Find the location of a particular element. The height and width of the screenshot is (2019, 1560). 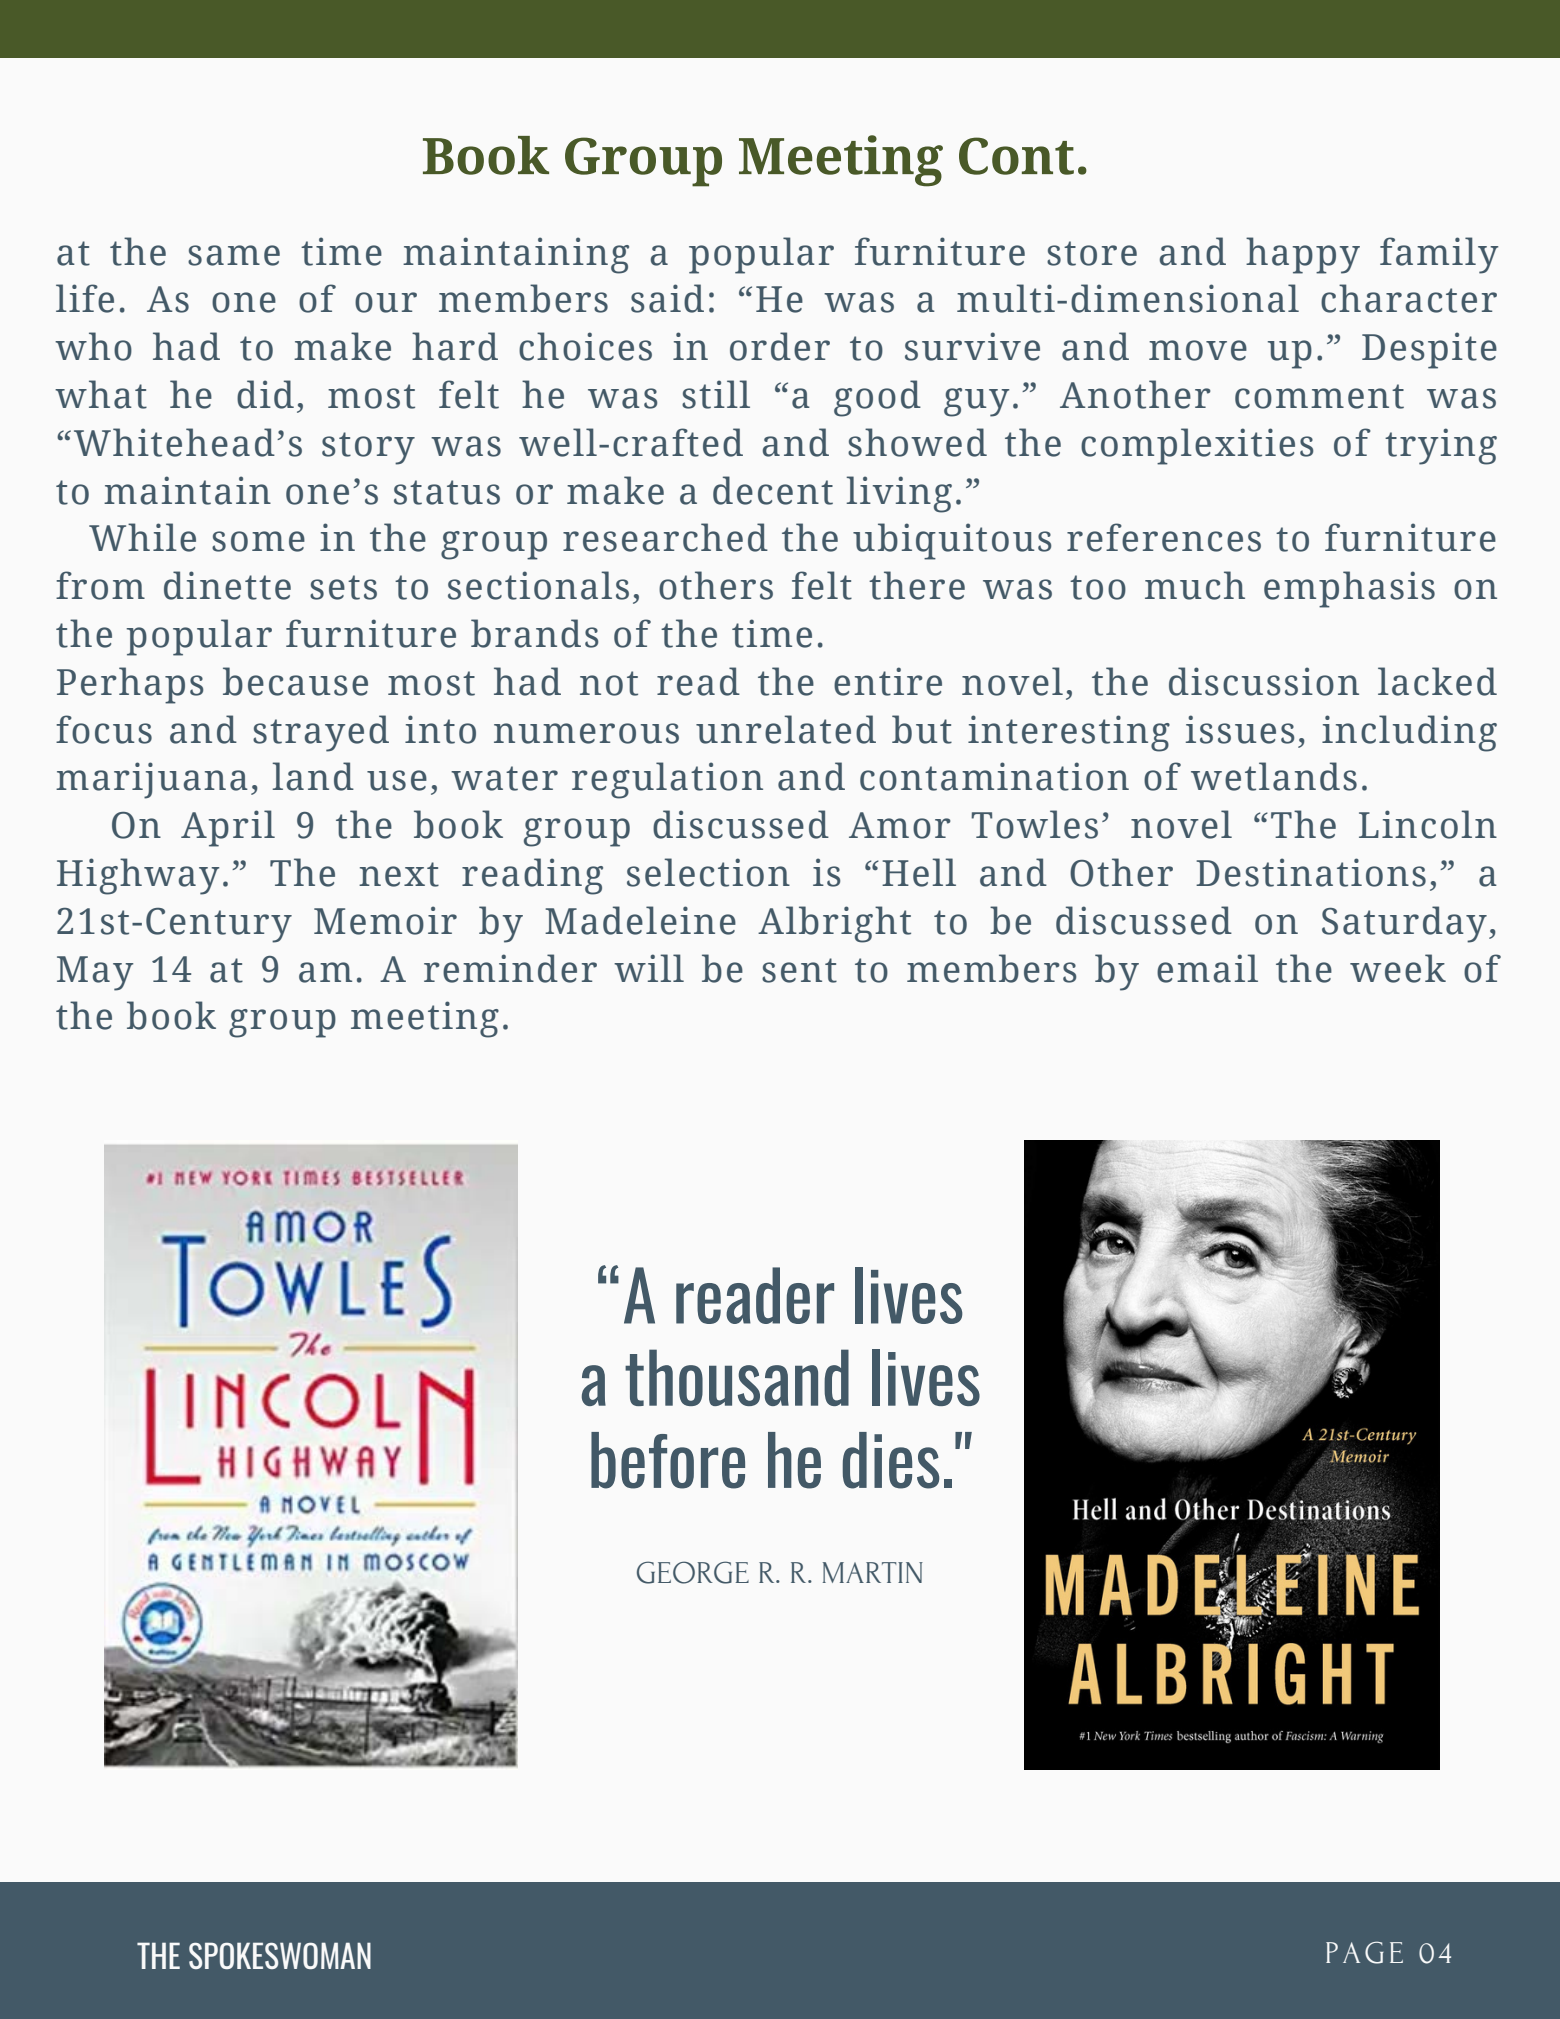

selection is located at coordinates (708, 872).
